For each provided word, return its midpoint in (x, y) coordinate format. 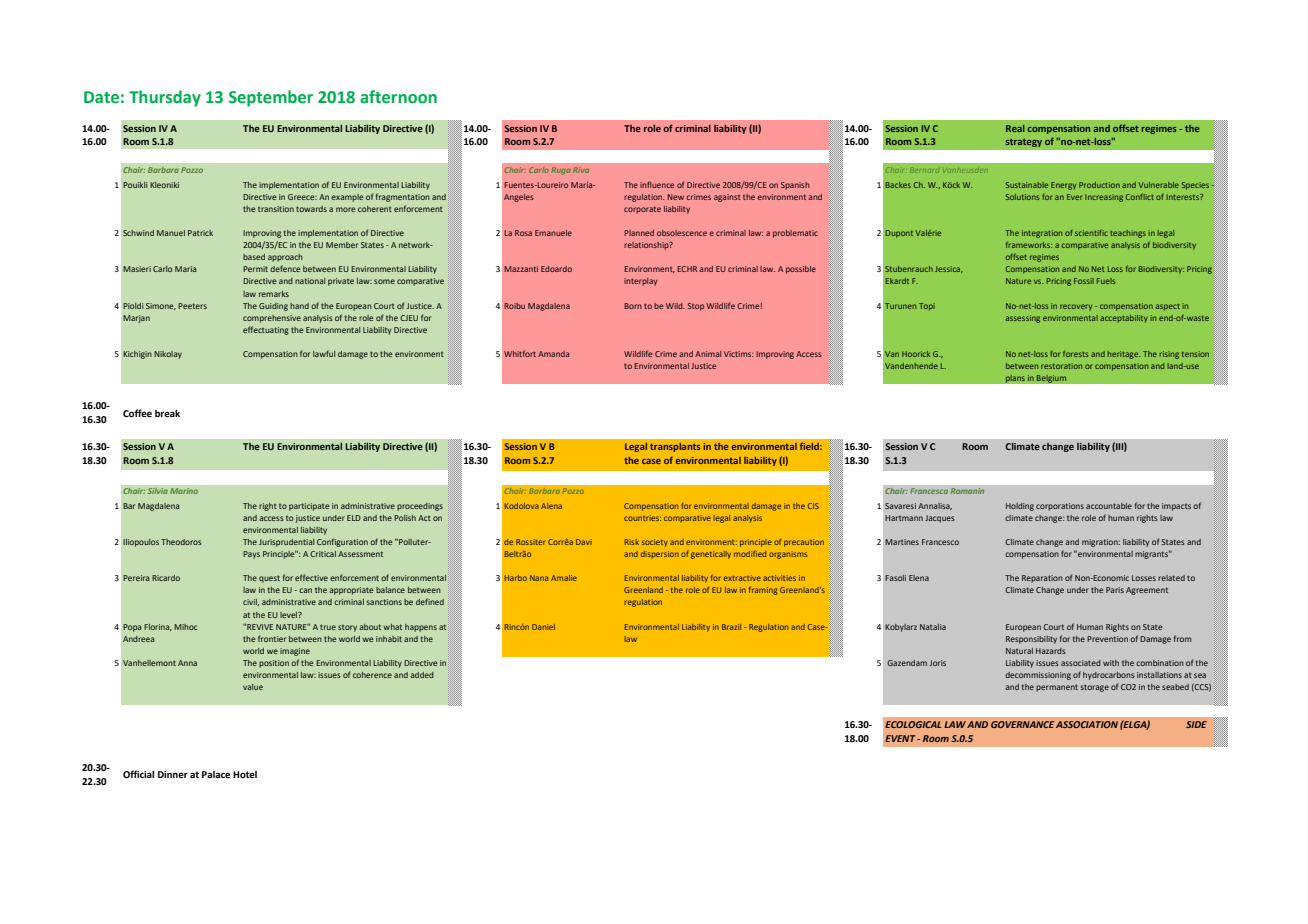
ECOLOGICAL (913, 724)
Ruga (561, 171)
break (167, 413)
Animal (708, 354)
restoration (1061, 366)
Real (1015, 128)
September (271, 98)
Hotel (245, 774)
